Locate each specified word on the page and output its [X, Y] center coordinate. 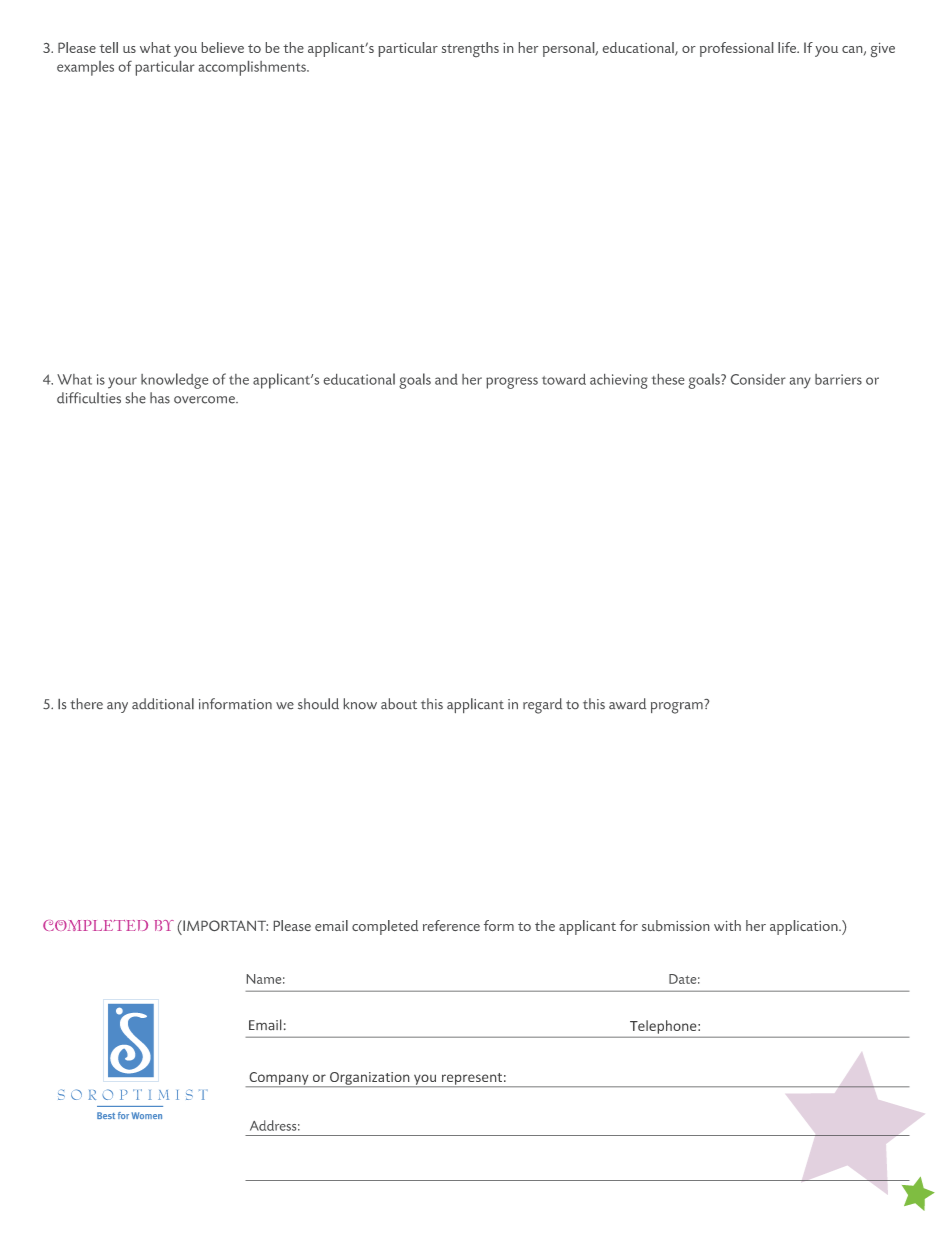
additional [163, 703]
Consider [758, 379]
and [446, 379]
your [122, 383]
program [677, 708]
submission [675, 925]
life [788, 47]
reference [451, 925]
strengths [470, 49]
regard [542, 706]
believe [223, 47]
